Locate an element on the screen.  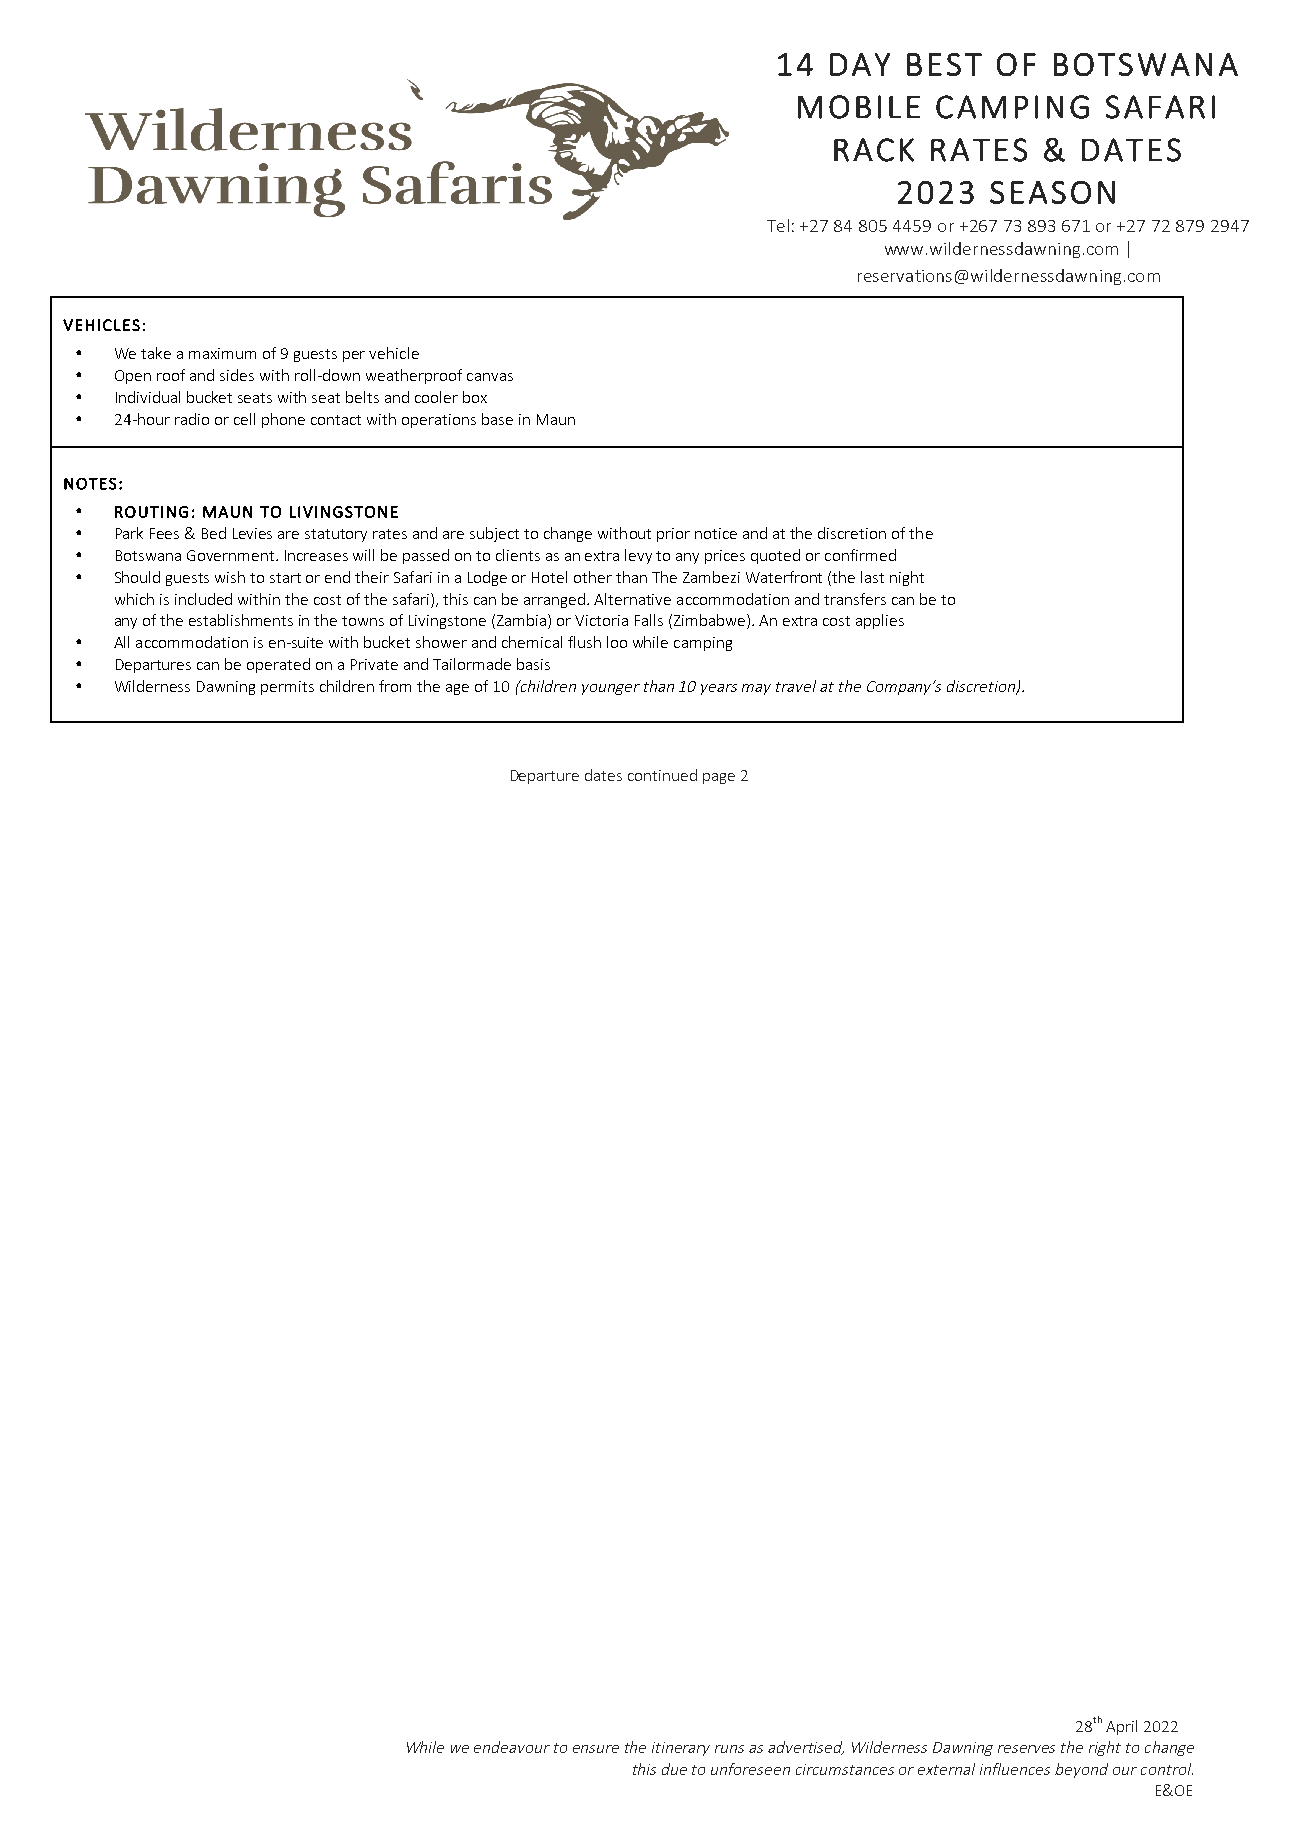
basis is located at coordinates (533, 664).
